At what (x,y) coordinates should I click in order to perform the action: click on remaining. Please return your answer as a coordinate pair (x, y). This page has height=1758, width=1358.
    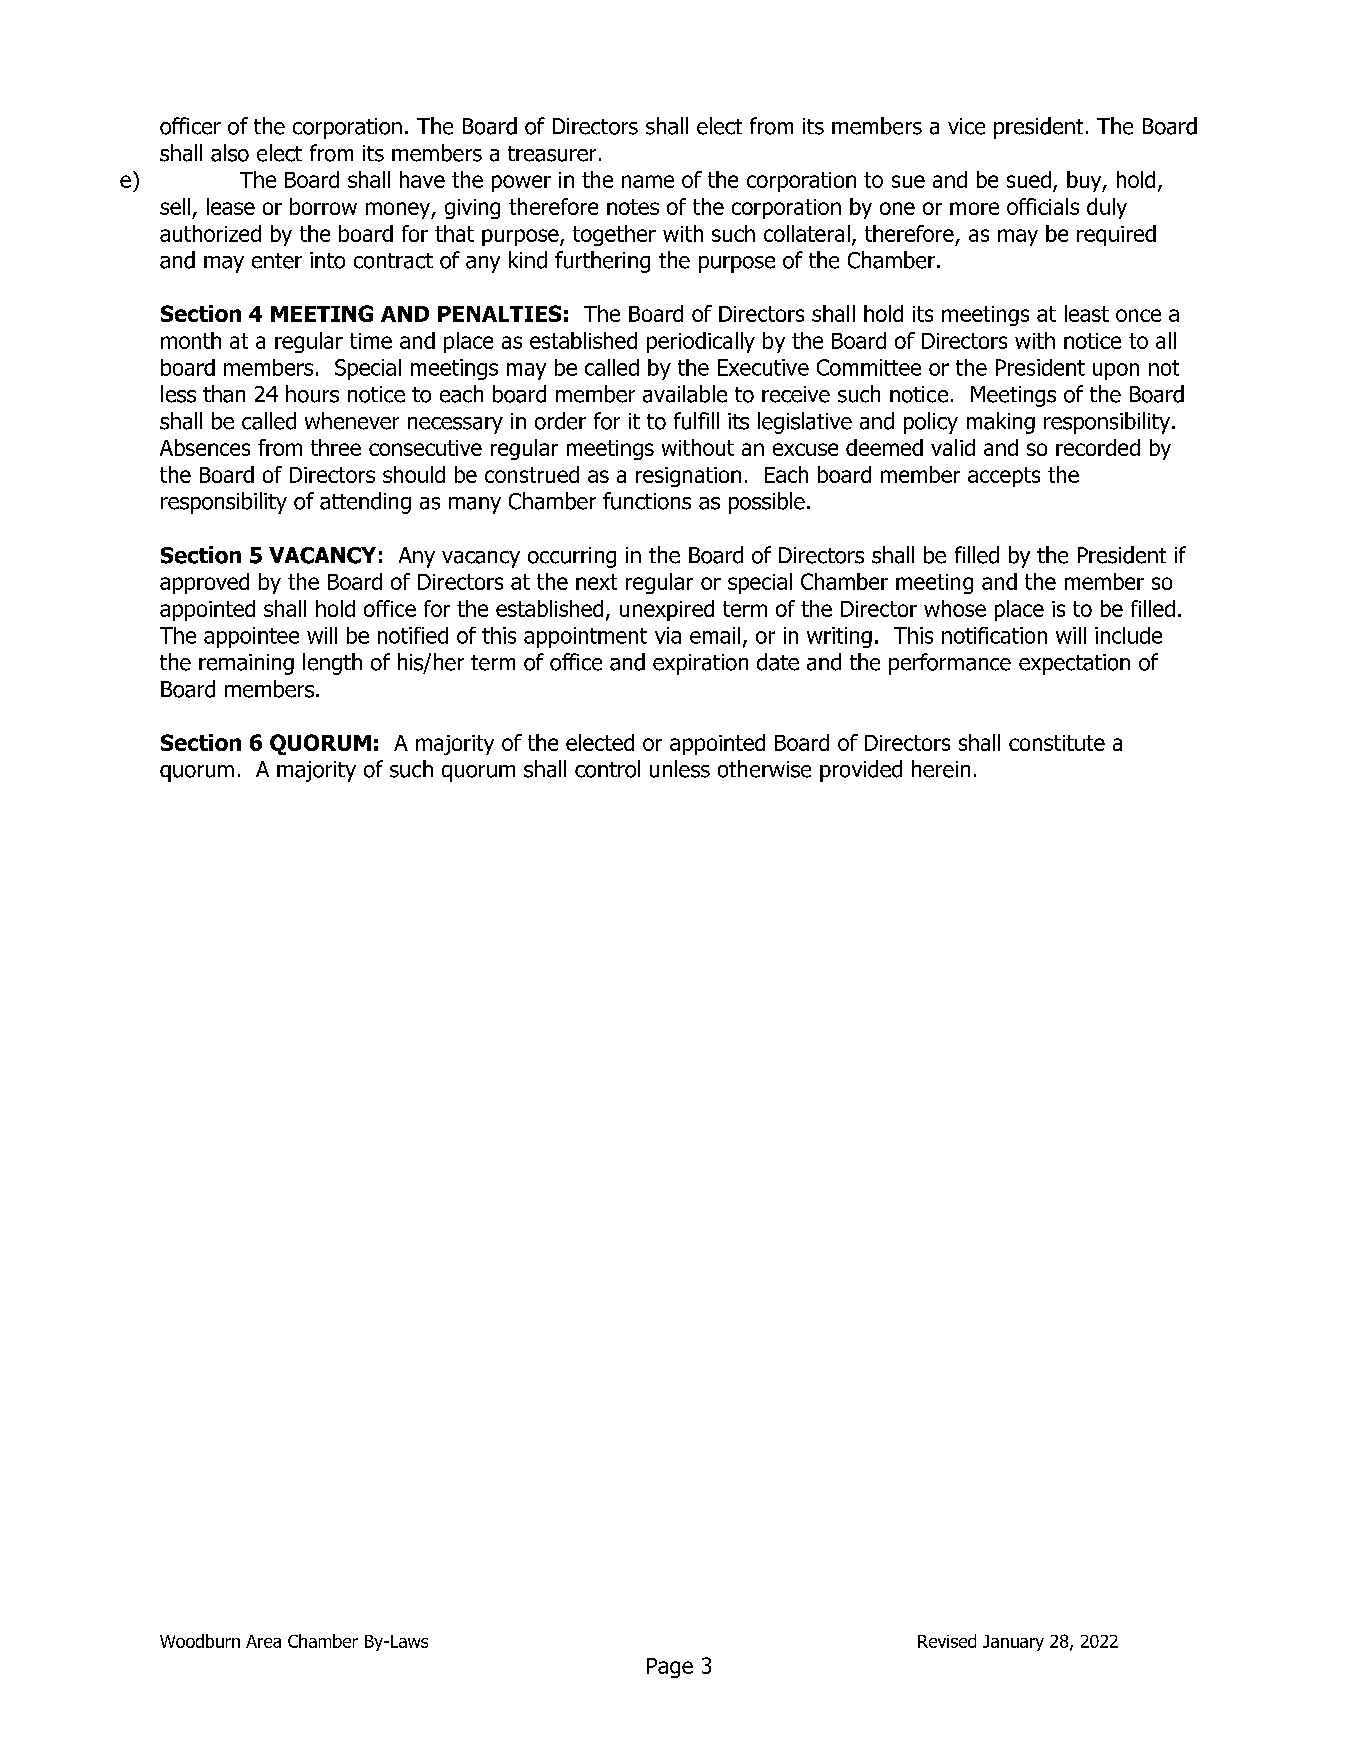
    Looking at the image, I should click on (246, 664).
